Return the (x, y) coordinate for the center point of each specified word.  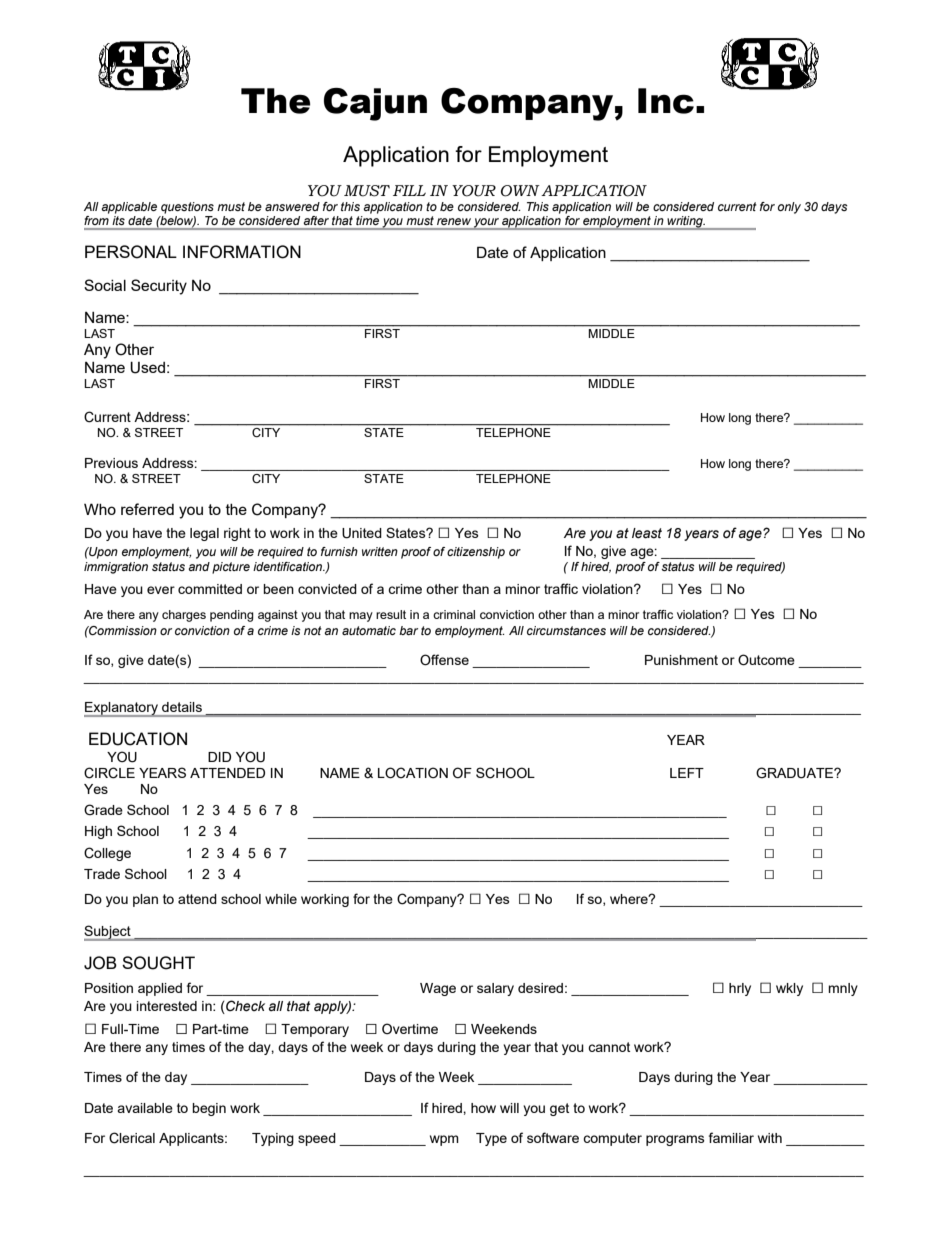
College (107, 854)
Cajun (375, 104)
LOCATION (413, 773)
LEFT (687, 773)
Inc (666, 101)
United (362, 533)
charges (184, 616)
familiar (731, 1137)
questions (187, 208)
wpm (444, 1140)
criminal (454, 614)
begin (209, 1109)
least (647, 533)
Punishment (681, 660)
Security (159, 287)
